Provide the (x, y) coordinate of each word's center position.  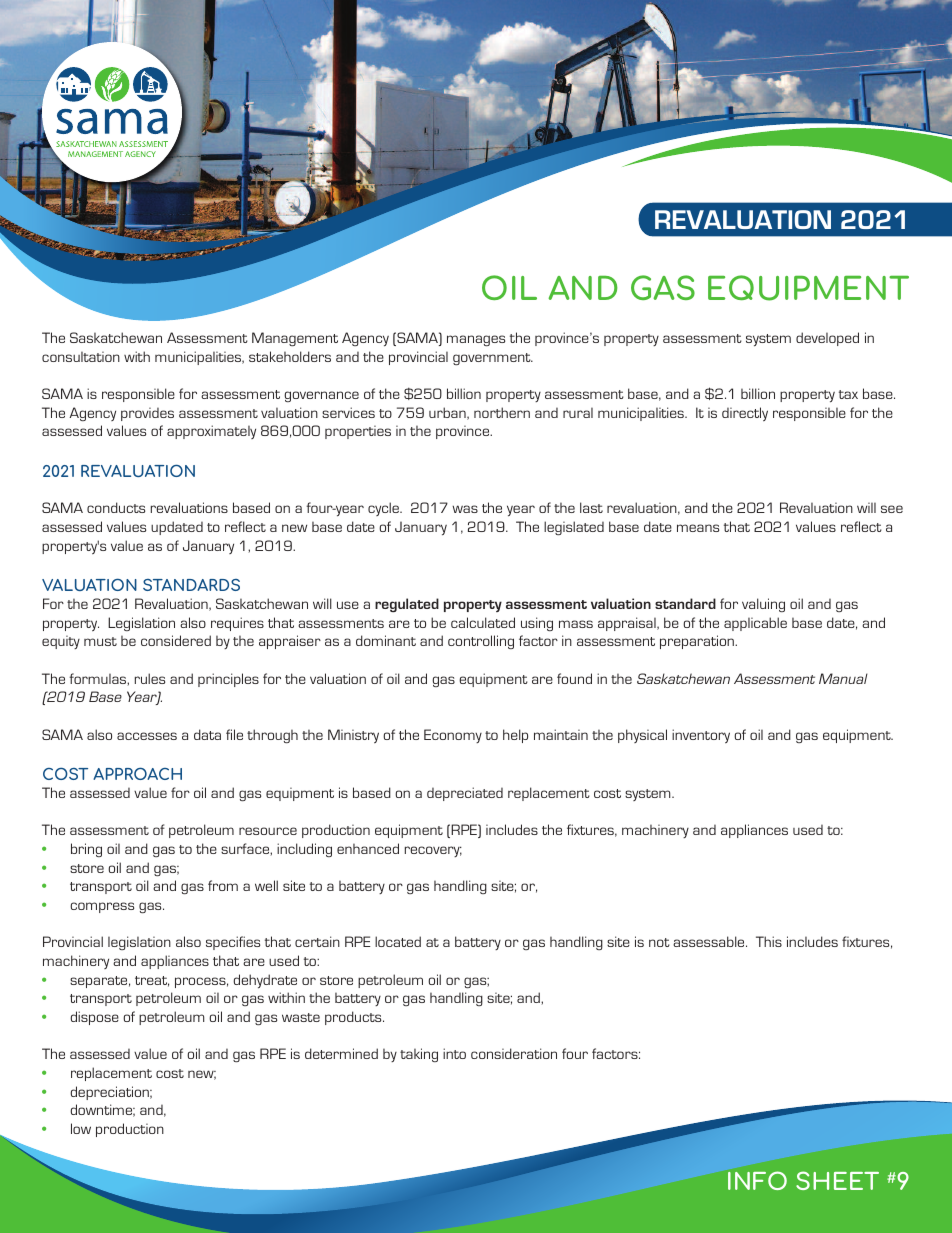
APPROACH (137, 773)
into (454, 1053)
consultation (81, 356)
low (81, 1128)
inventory (701, 736)
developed (827, 339)
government (493, 359)
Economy (453, 736)
